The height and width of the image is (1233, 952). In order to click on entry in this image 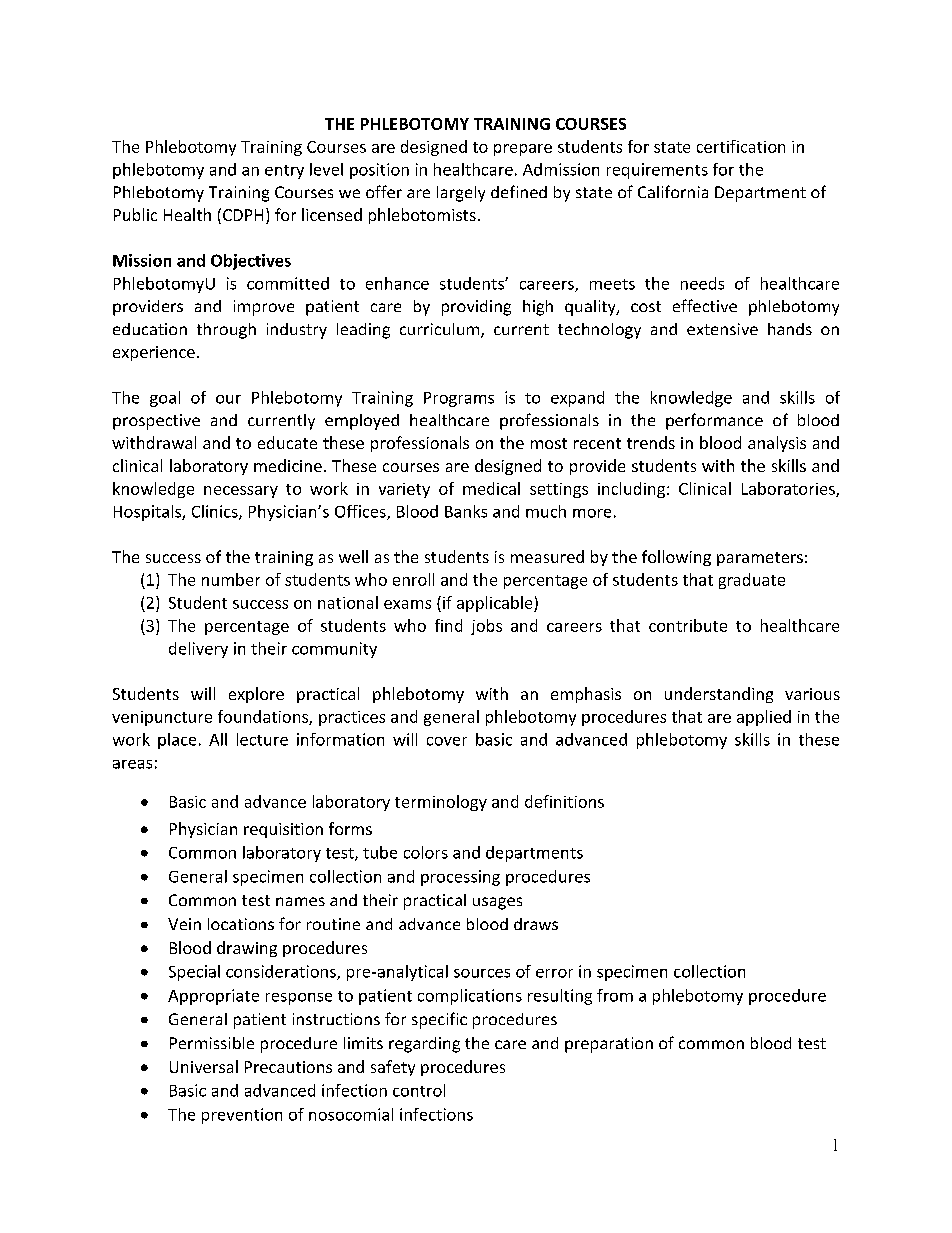, I will do `click(284, 172)`.
